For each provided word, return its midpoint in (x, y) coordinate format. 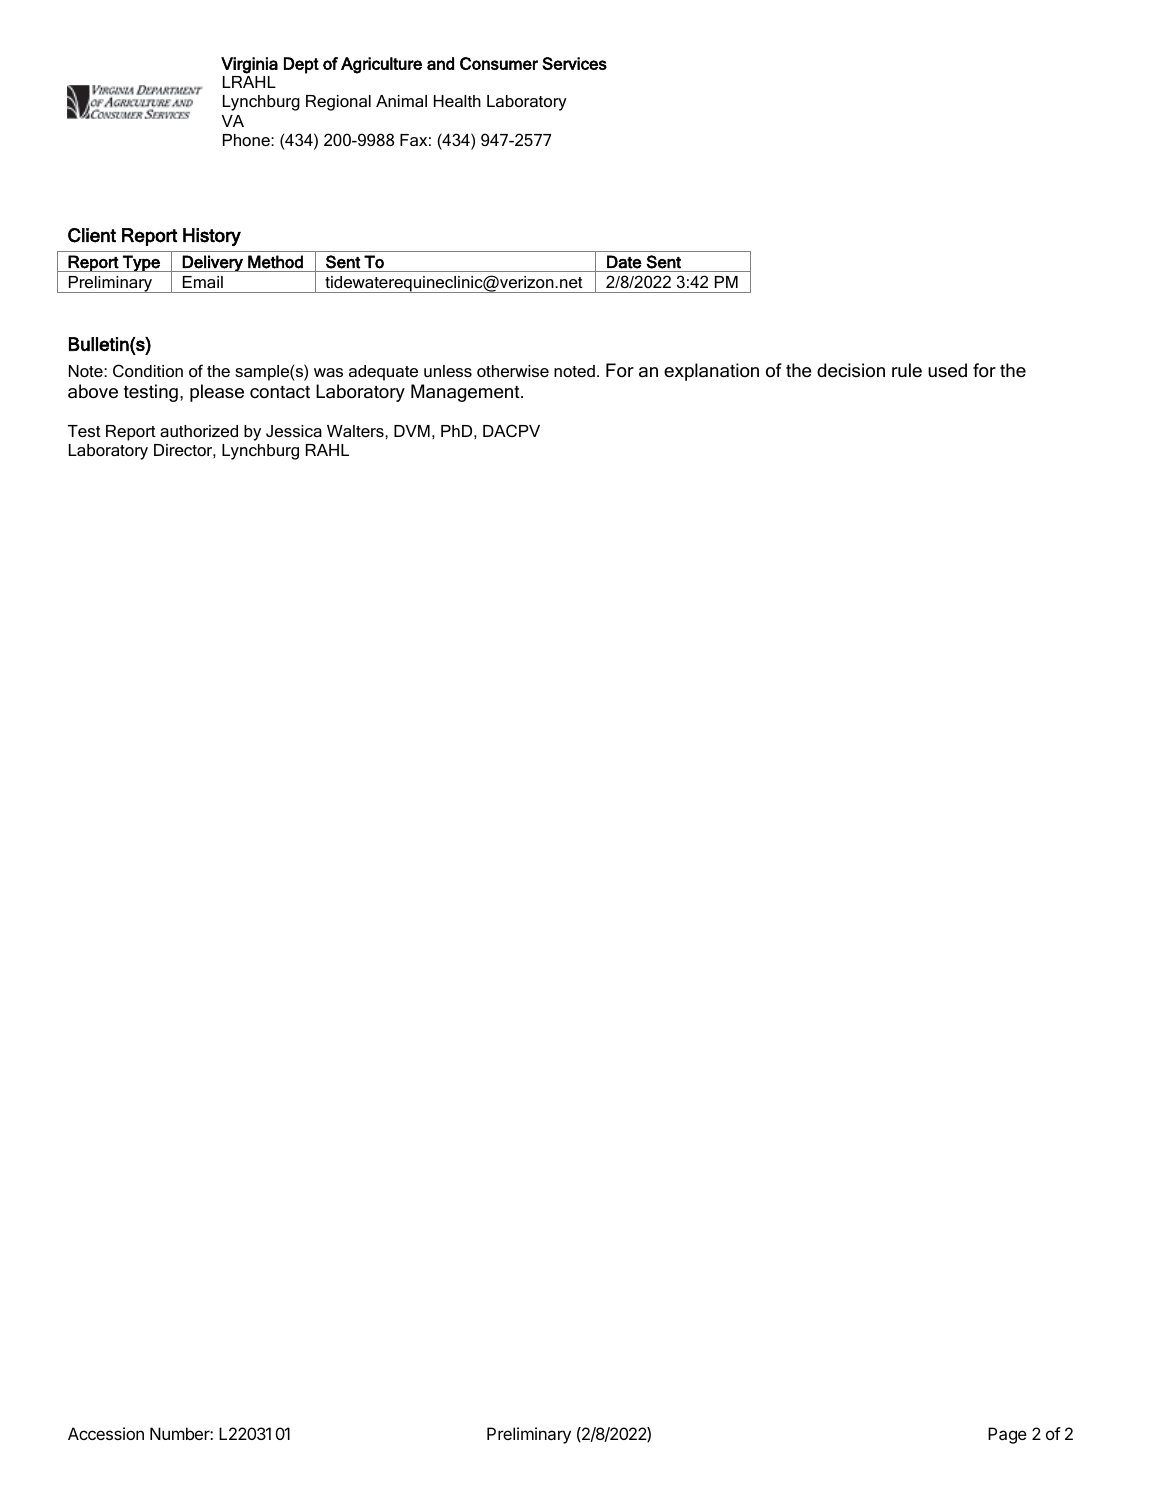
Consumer (499, 63)
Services (574, 63)
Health (457, 101)
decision (851, 370)
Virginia (249, 65)
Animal (401, 101)
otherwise (513, 371)
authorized (199, 431)
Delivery (213, 263)
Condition (148, 370)
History (212, 237)
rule (907, 370)
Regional (338, 103)
